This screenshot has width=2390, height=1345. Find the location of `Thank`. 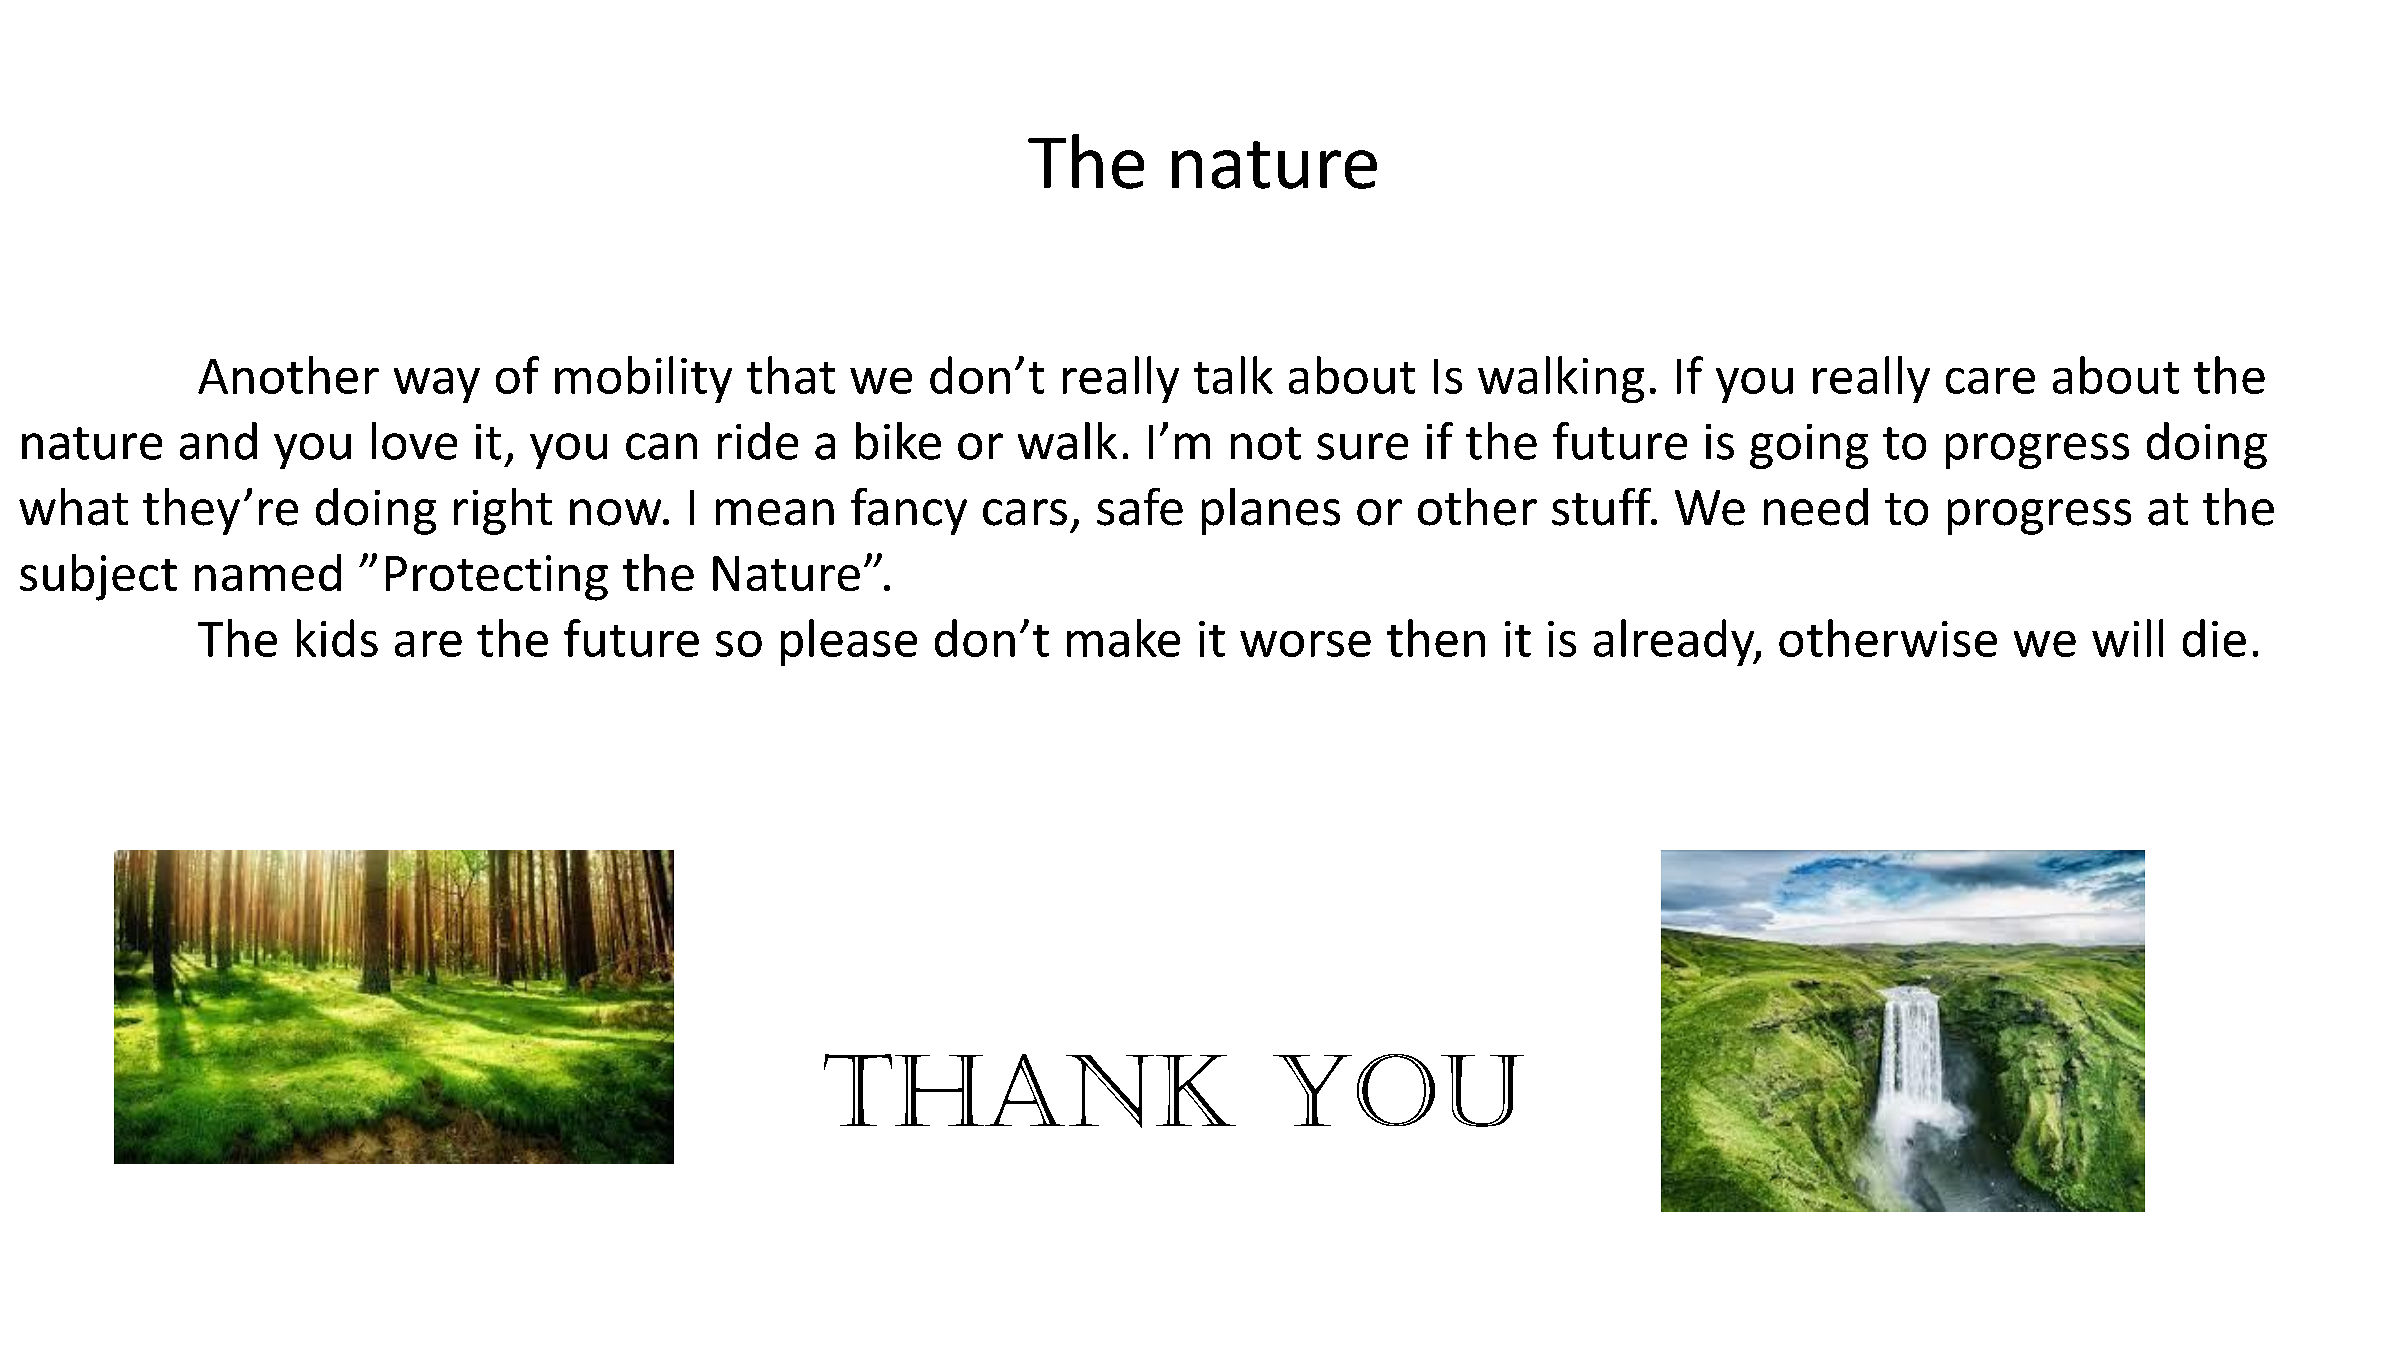

Thank is located at coordinates (1030, 1091).
